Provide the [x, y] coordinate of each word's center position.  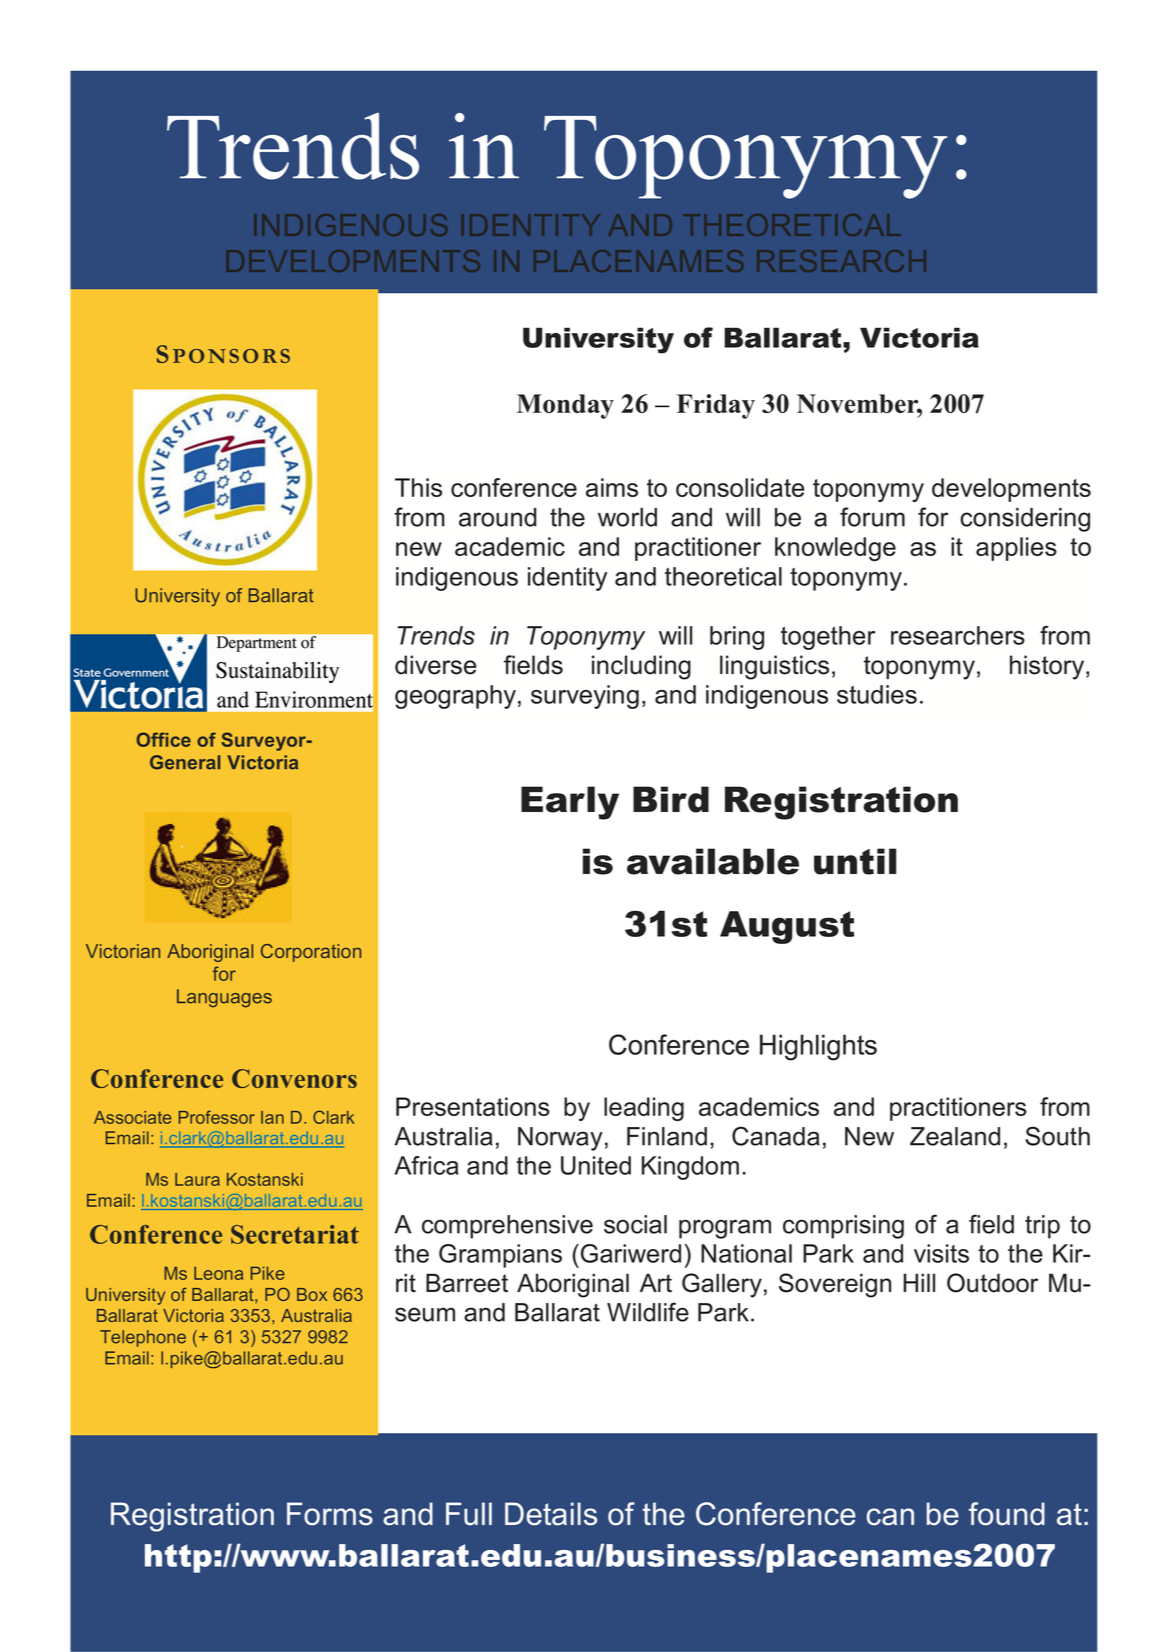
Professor [216, 1117]
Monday [565, 406]
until [855, 861]
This [418, 487]
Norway [560, 1139]
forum [872, 517]
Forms [330, 1514]
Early [570, 803]
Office [163, 739]
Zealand [955, 1136]
